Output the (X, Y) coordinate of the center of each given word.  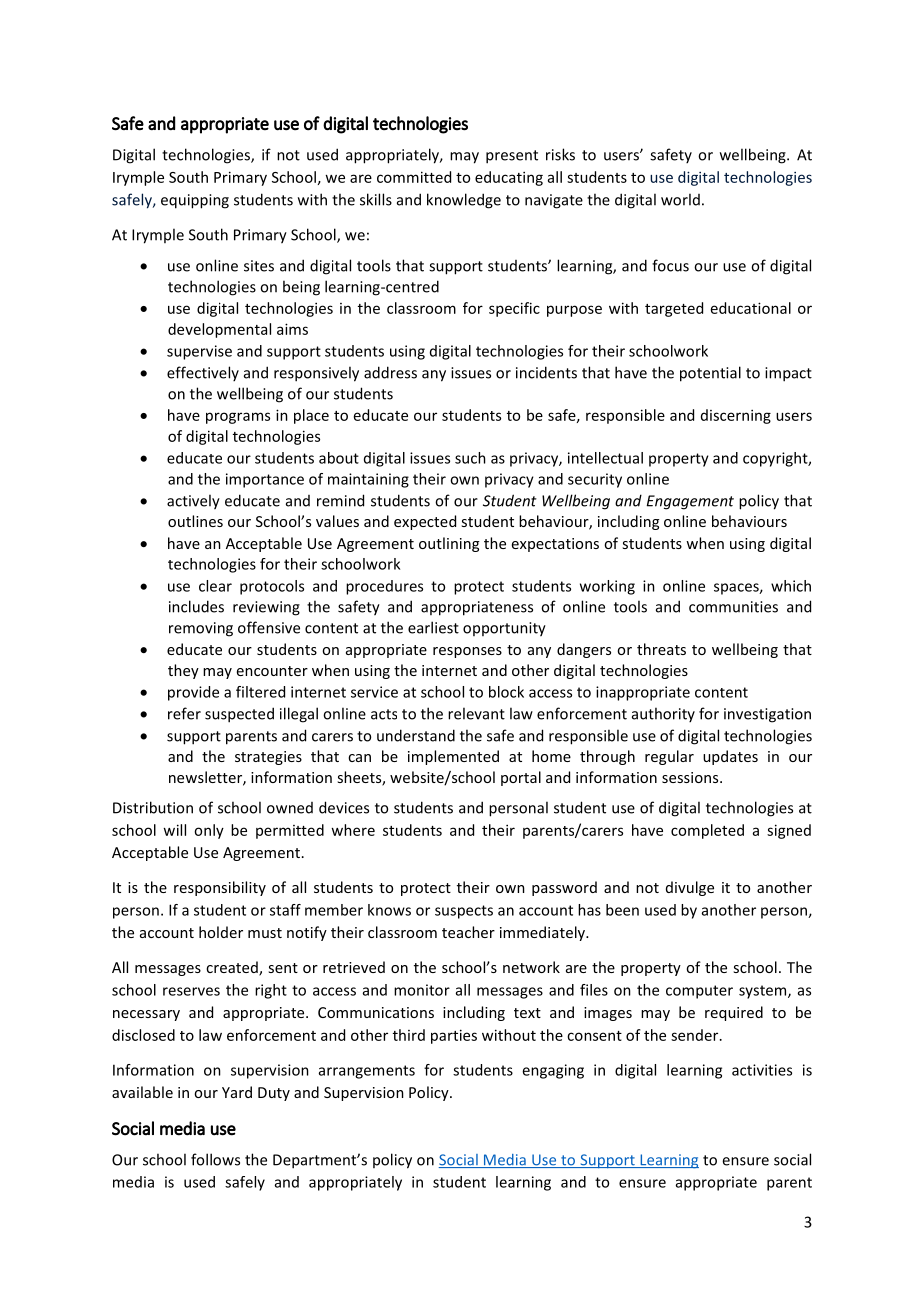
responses (467, 652)
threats (661, 649)
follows (215, 1159)
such (470, 458)
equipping (195, 201)
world (680, 199)
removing (201, 629)
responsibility (220, 888)
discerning (736, 416)
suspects (464, 912)
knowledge (464, 201)
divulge (690, 888)
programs (238, 418)
